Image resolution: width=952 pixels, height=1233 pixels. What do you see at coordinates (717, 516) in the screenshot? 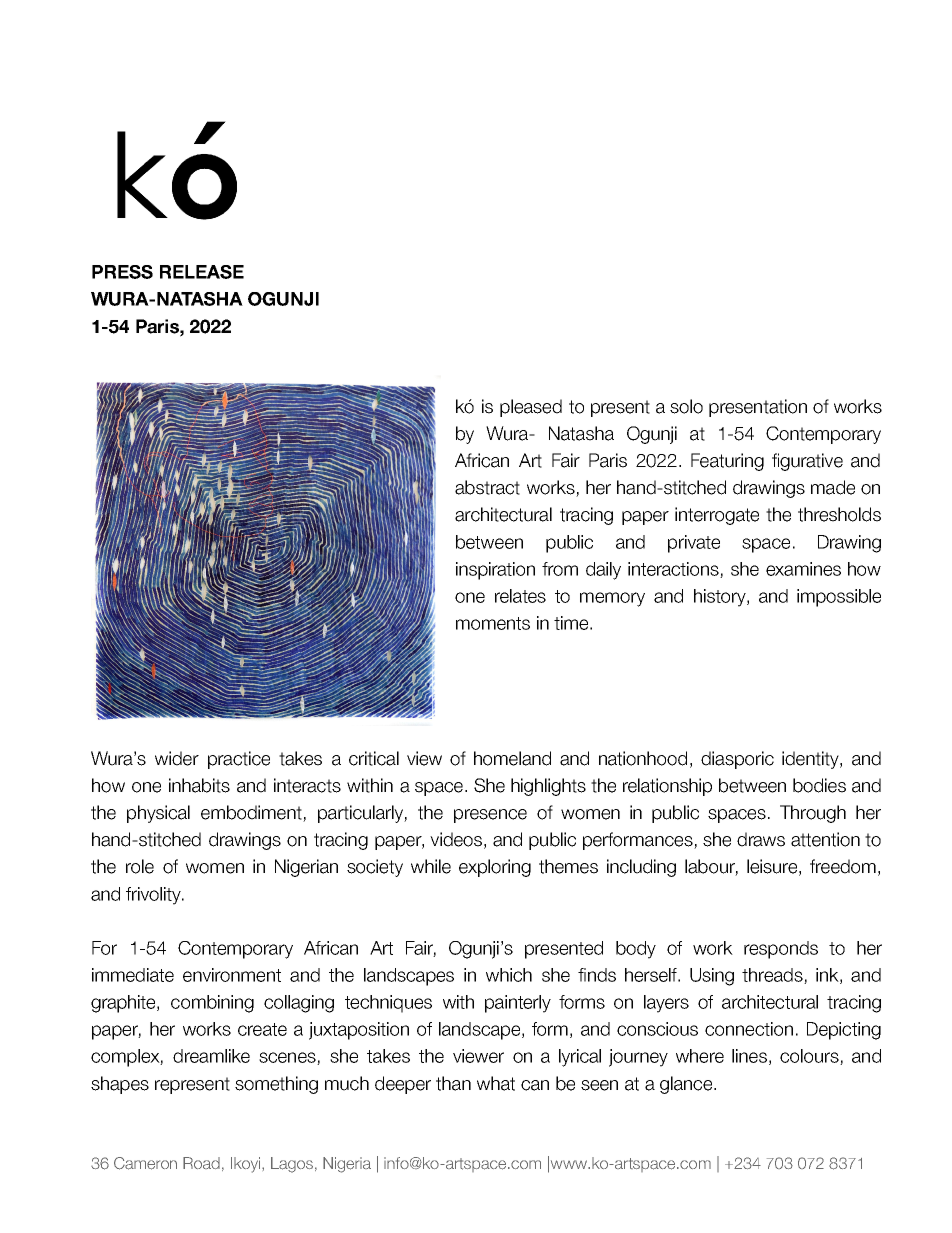
I see `interrogate` at bounding box center [717, 516].
